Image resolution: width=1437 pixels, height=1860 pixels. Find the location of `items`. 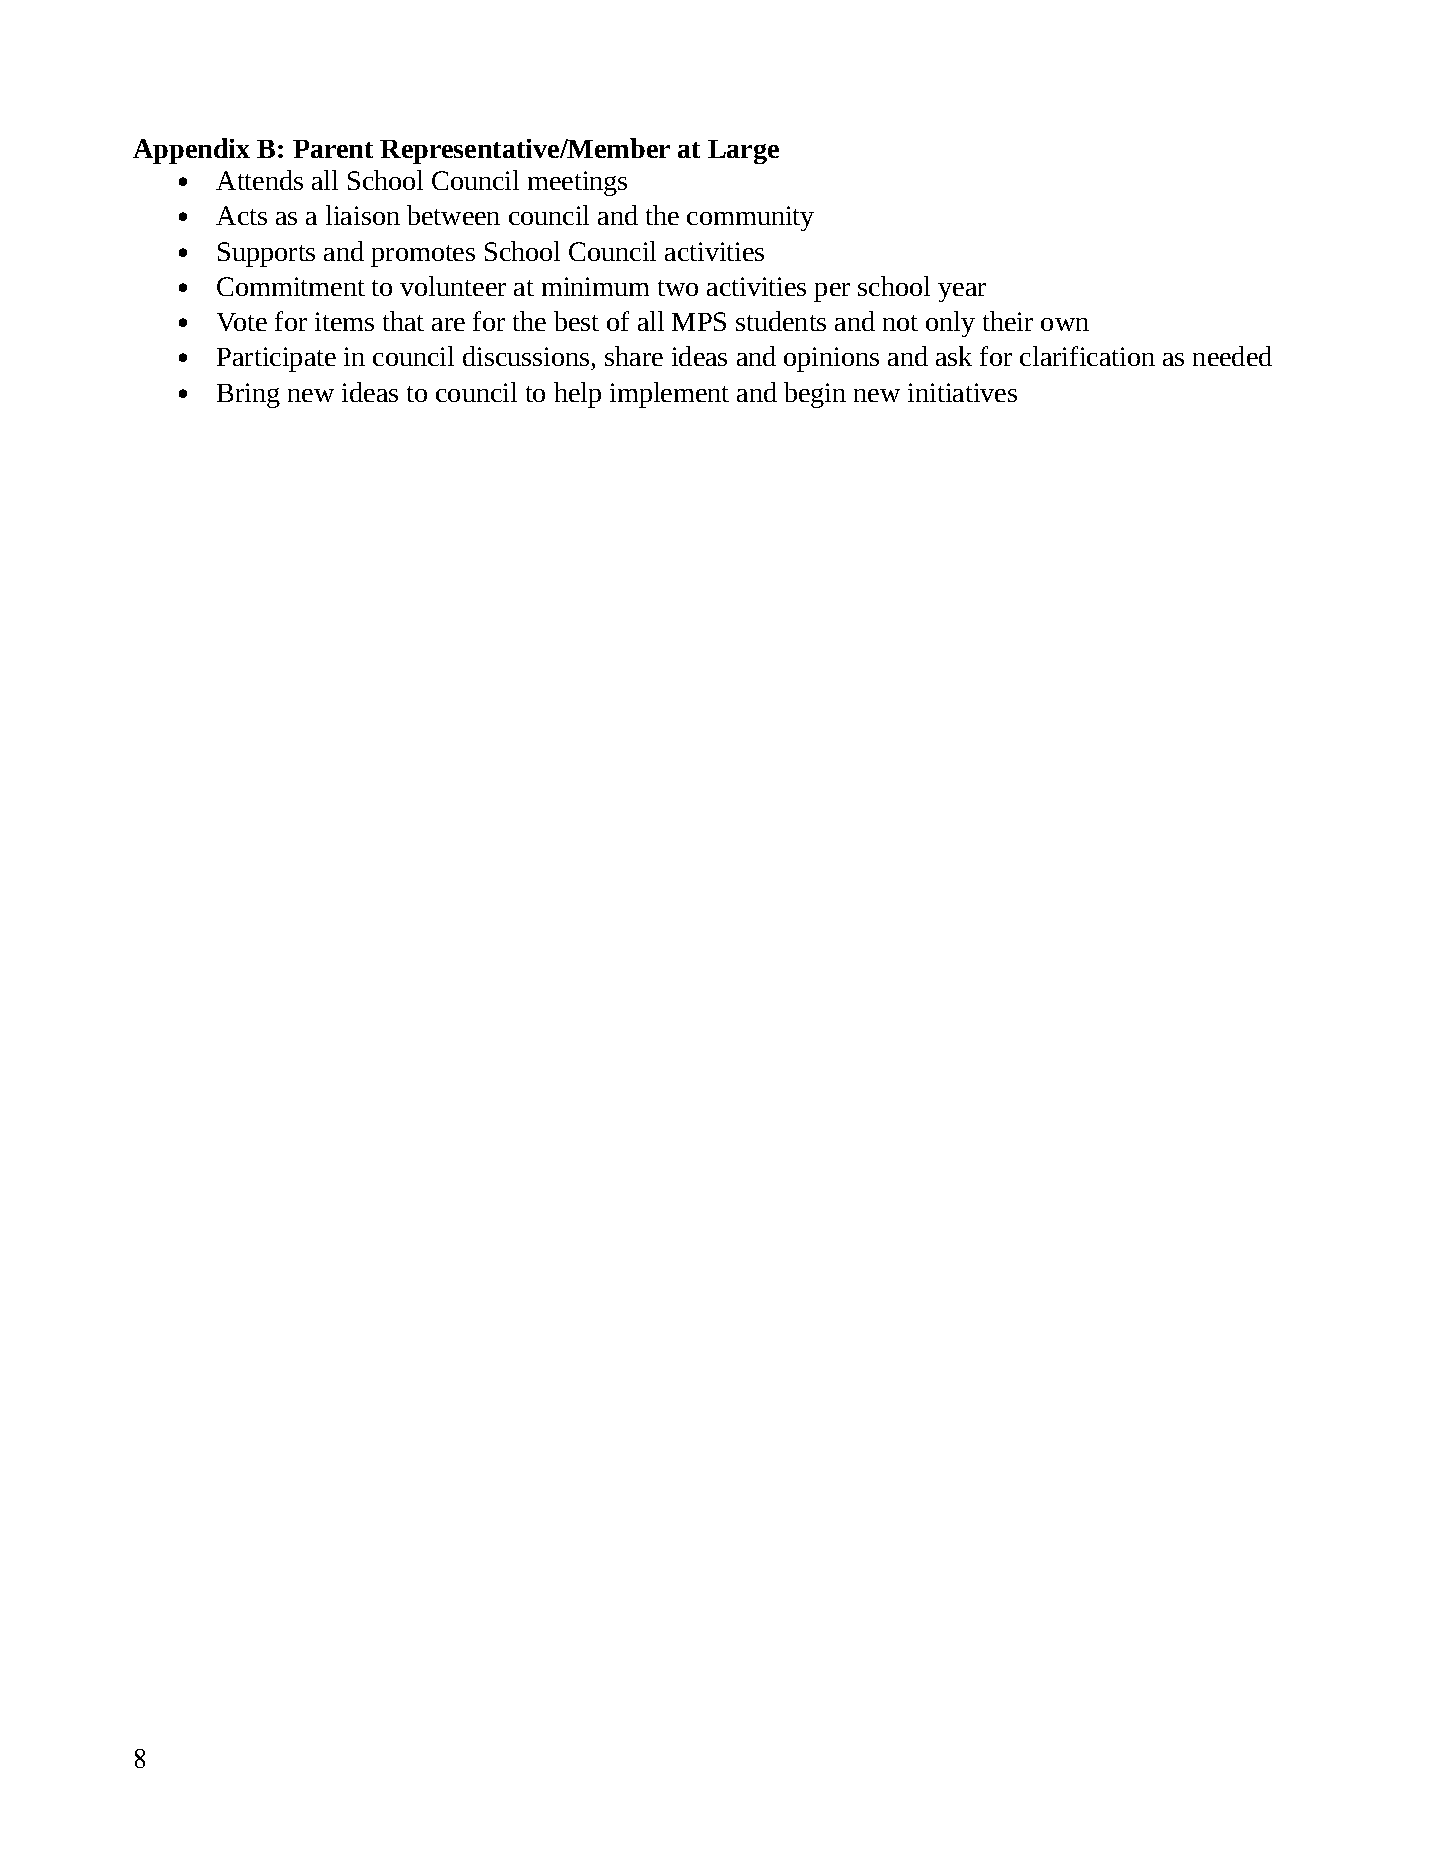

items is located at coordinates (344, 321).
